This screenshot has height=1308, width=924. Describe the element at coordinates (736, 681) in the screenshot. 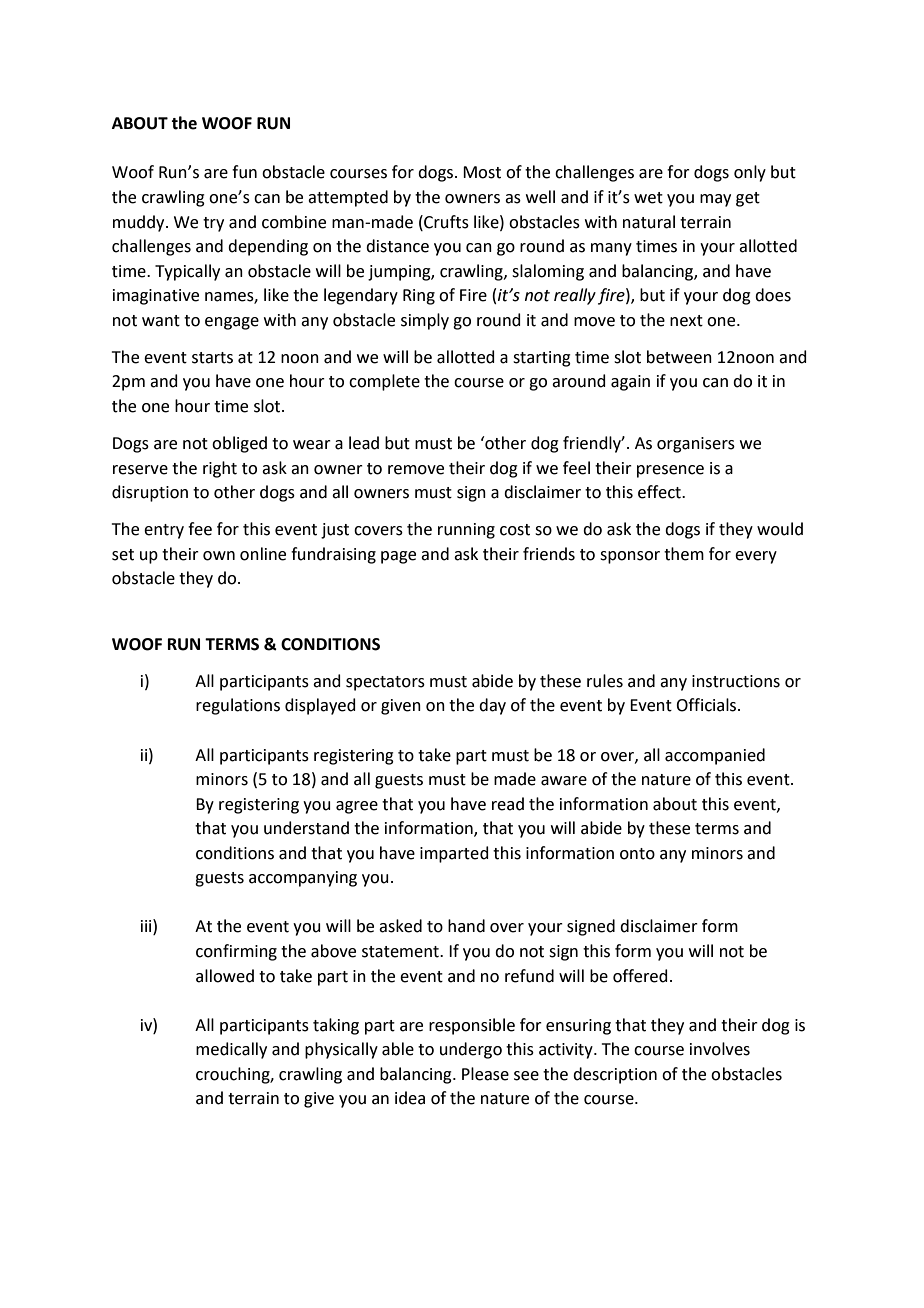

I see `instructions` at that location.
